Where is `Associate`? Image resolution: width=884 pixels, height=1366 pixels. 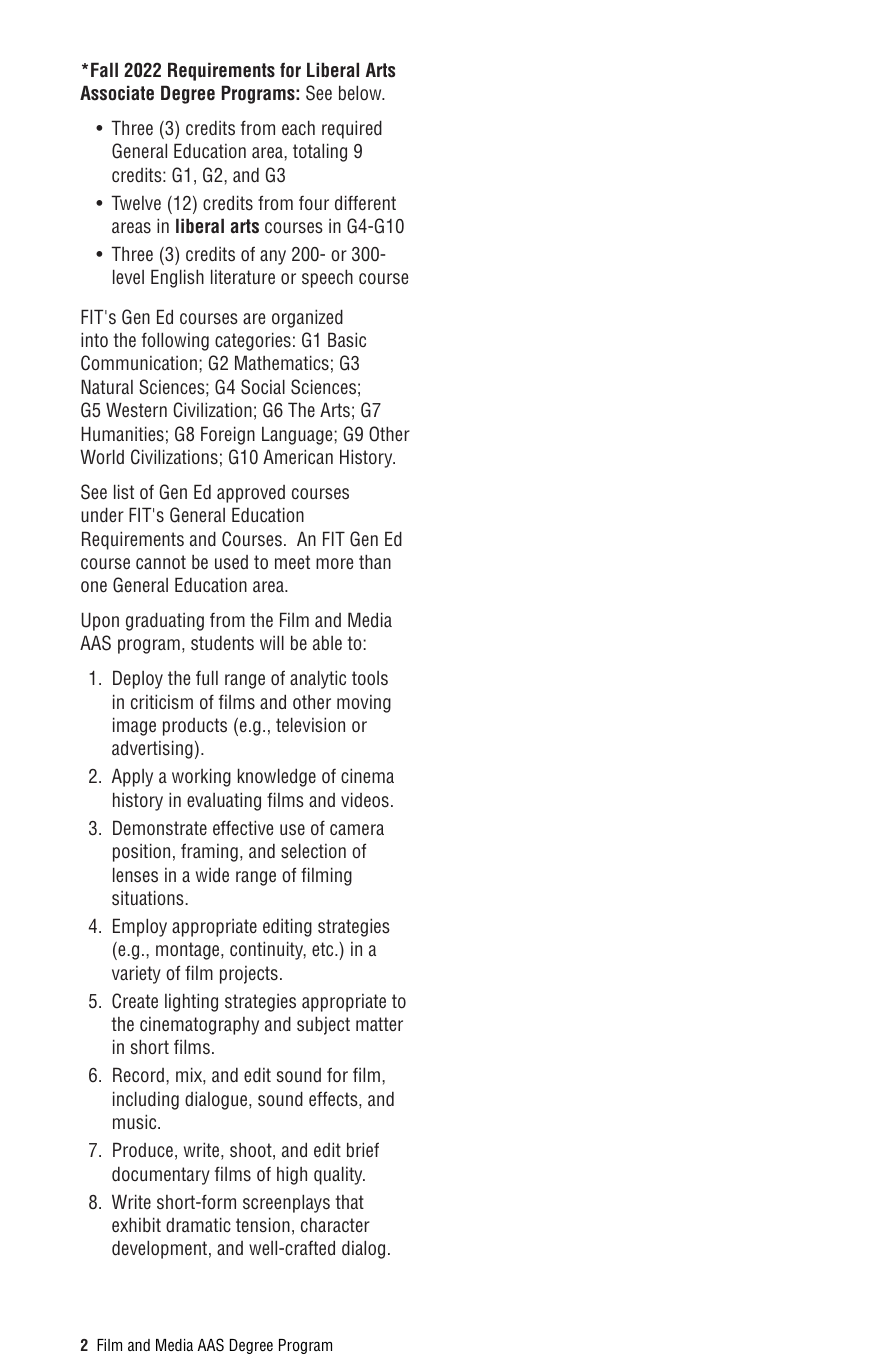 Associate is located at coordinates (117, 93).
